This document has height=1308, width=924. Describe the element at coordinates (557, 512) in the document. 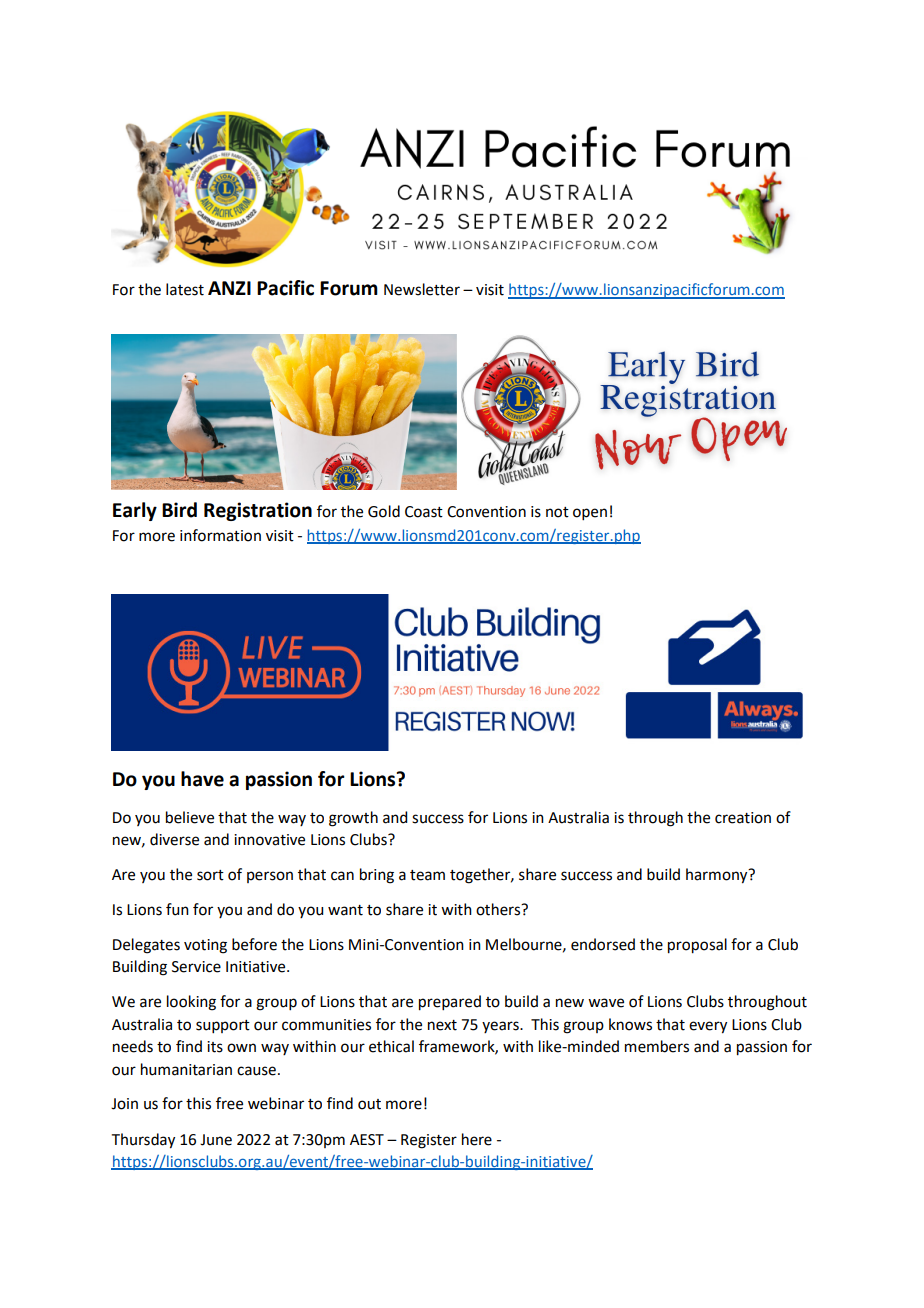

I see `not` at that location.
